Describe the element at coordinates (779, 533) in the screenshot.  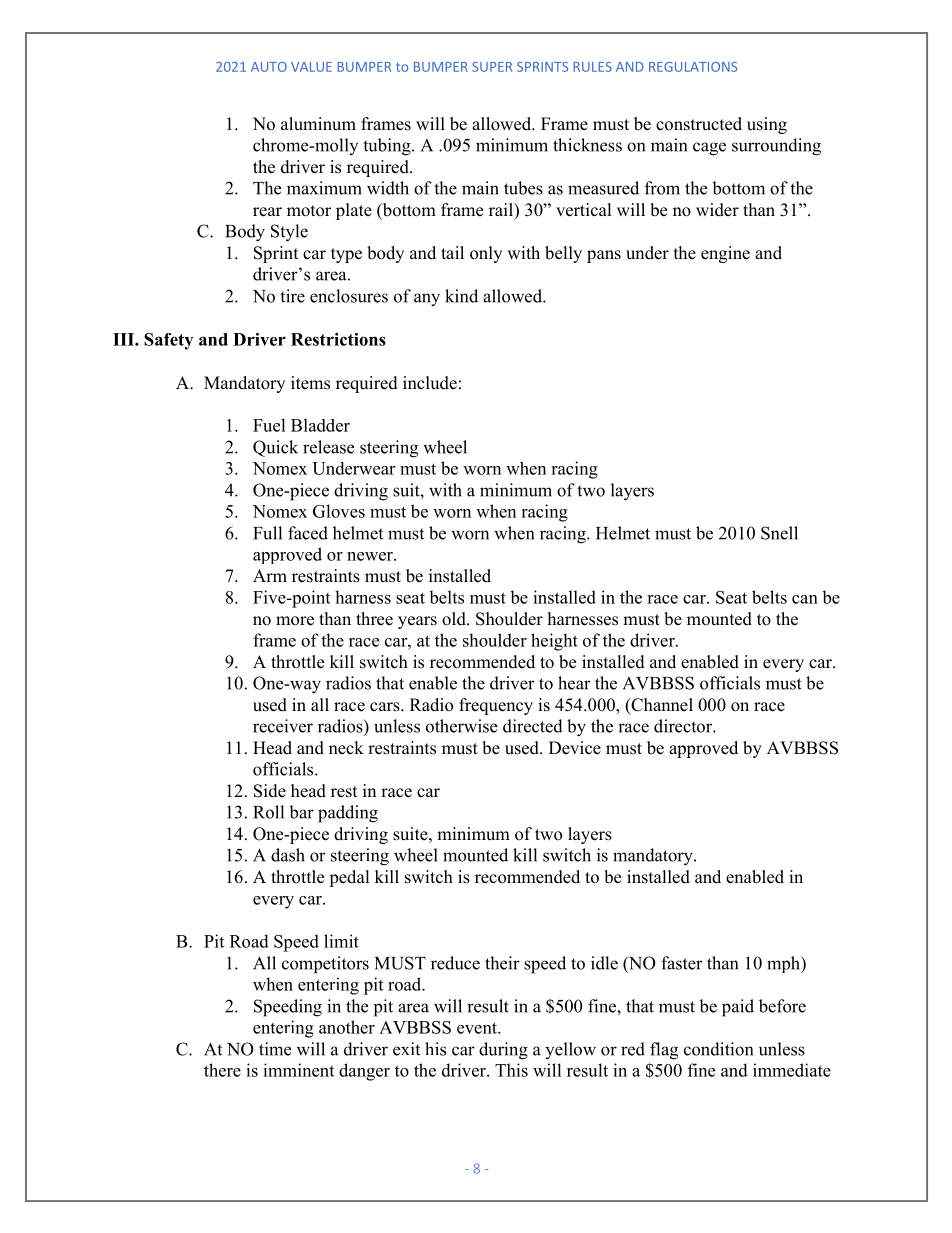
I see `Snell` at that location.
